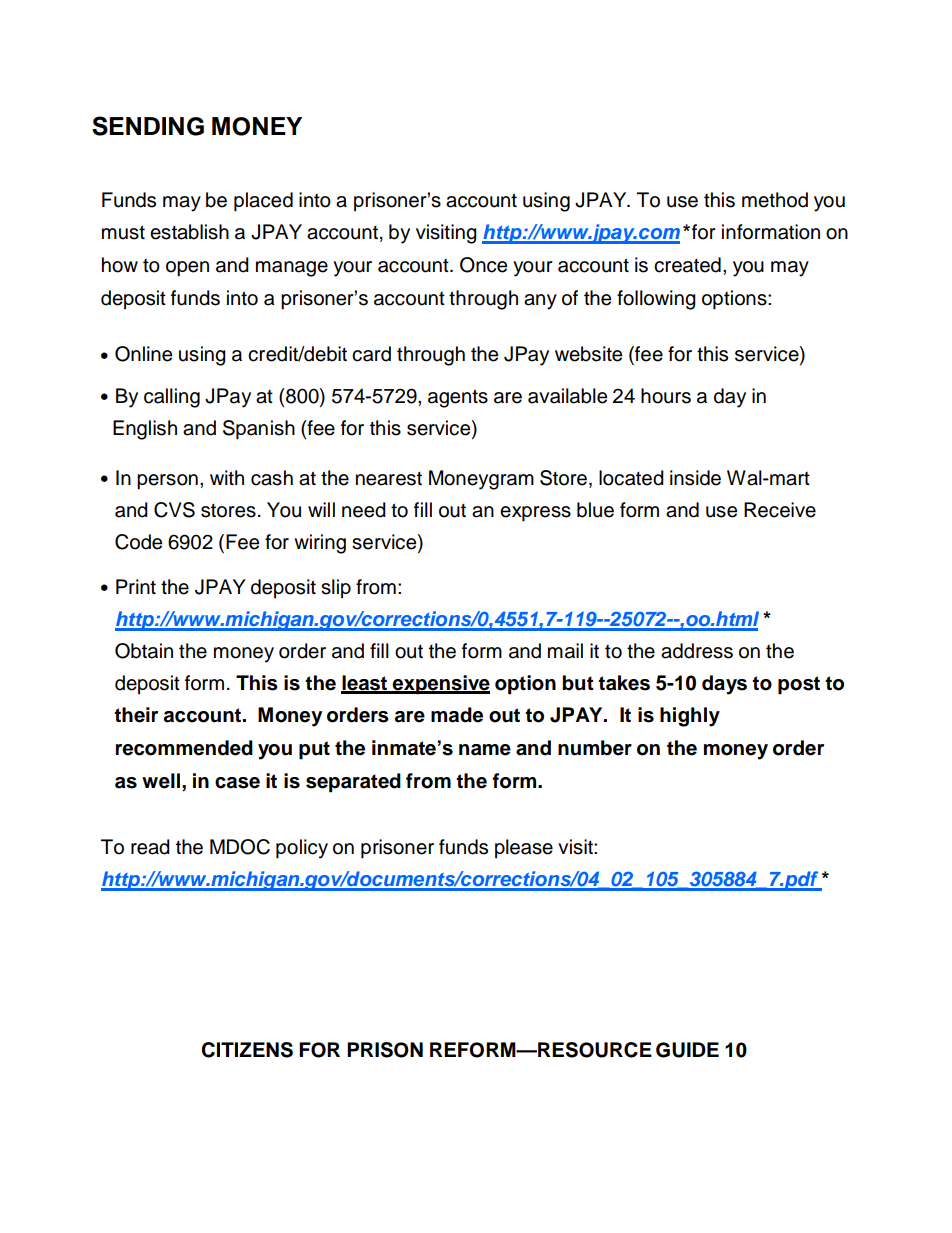 The height and width of the screenshot is (1233, 952). What do you see at coordinates (247, 1050) in the screenshot?
I see `CITIZENS` at bounding box center [247, 1050].
